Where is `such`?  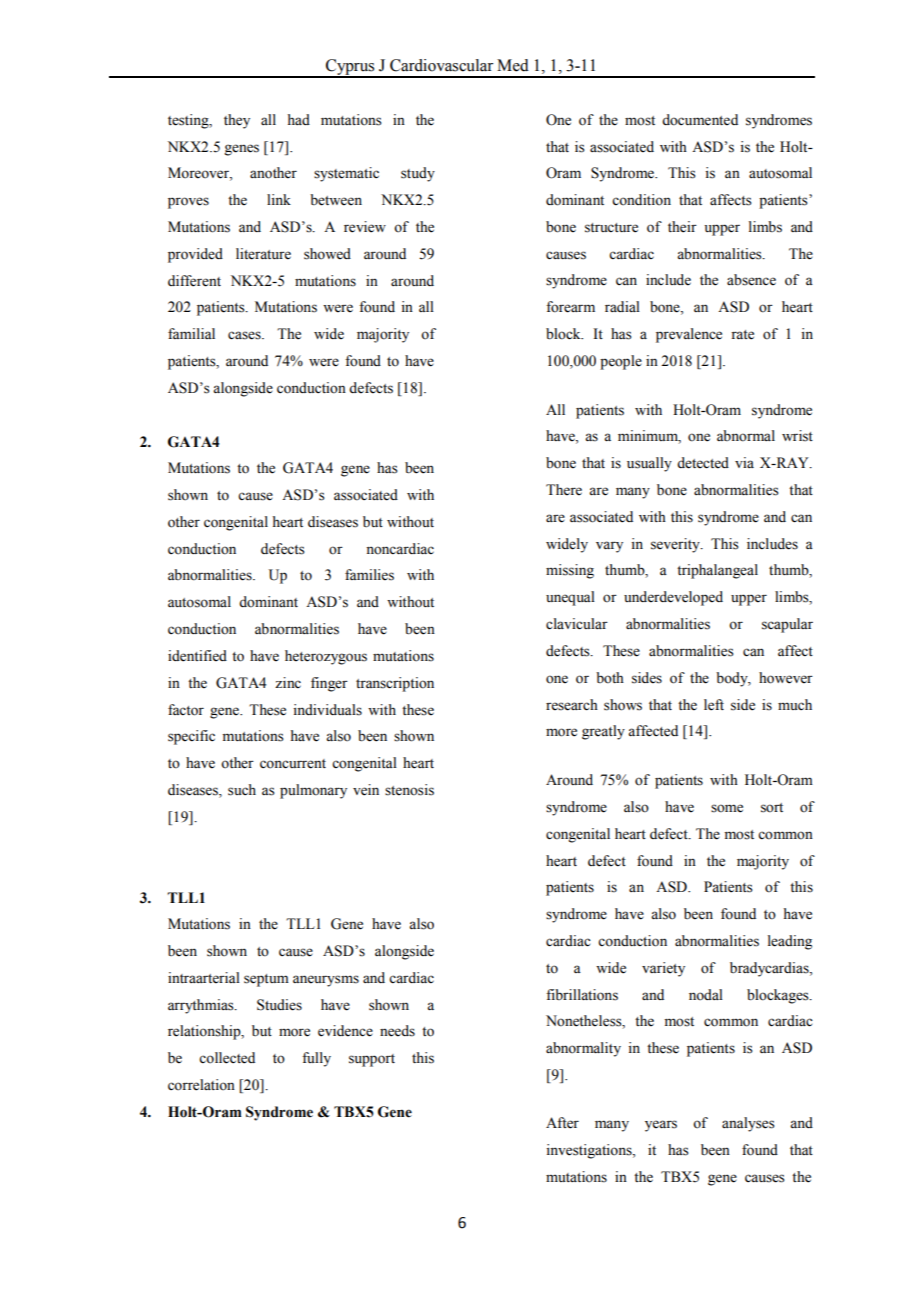
such is located at coordinates (242, 790).
